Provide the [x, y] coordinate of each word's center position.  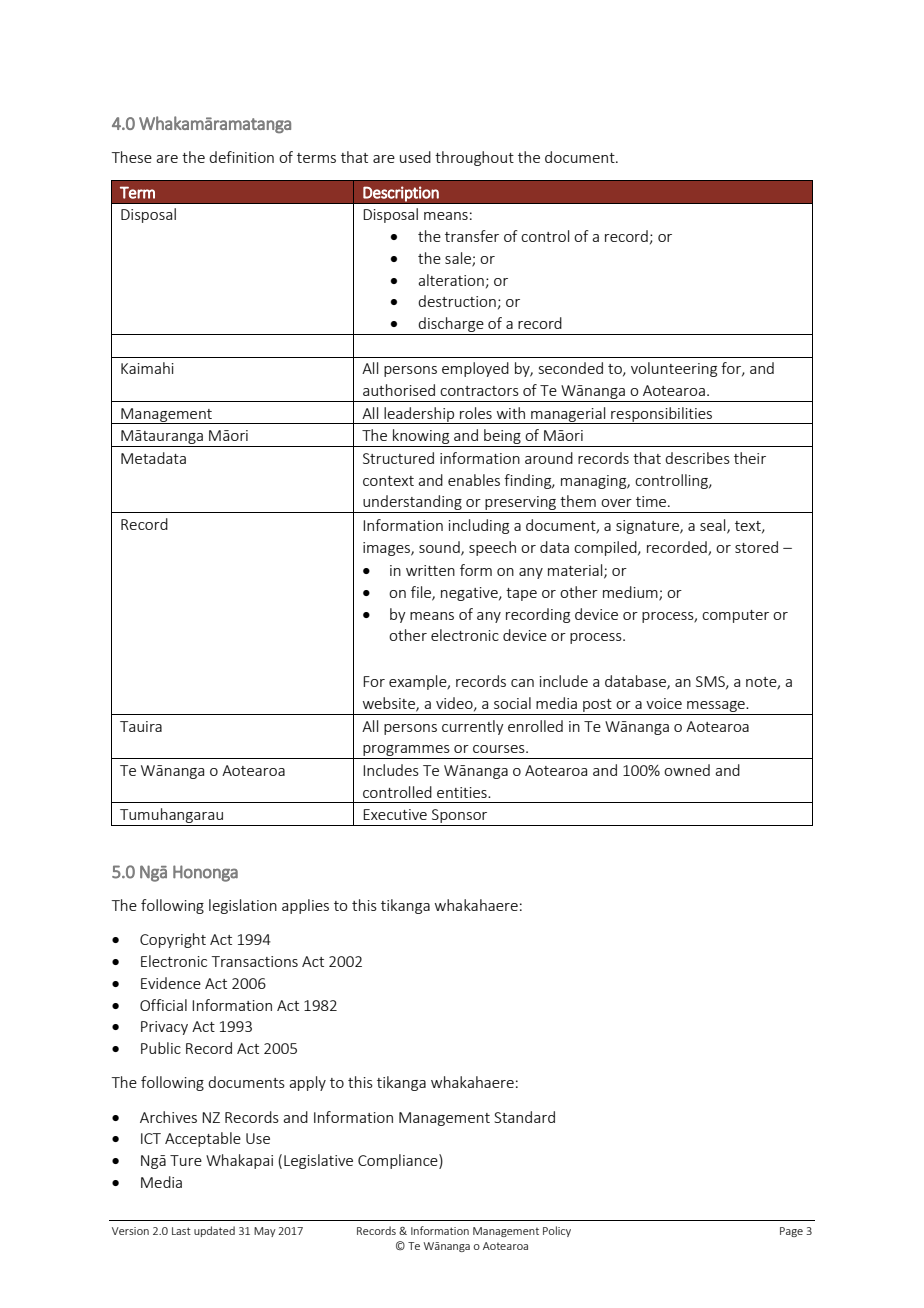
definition [241, 157]
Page [791, 1232]
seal [714, 526]
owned [687, 770]
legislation [243, 906]
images [387, 549]
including [479, 526]
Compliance [399, 1161]
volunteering [674, 369]
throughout [474, 158]
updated [214, 1231]
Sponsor [460, 817]
